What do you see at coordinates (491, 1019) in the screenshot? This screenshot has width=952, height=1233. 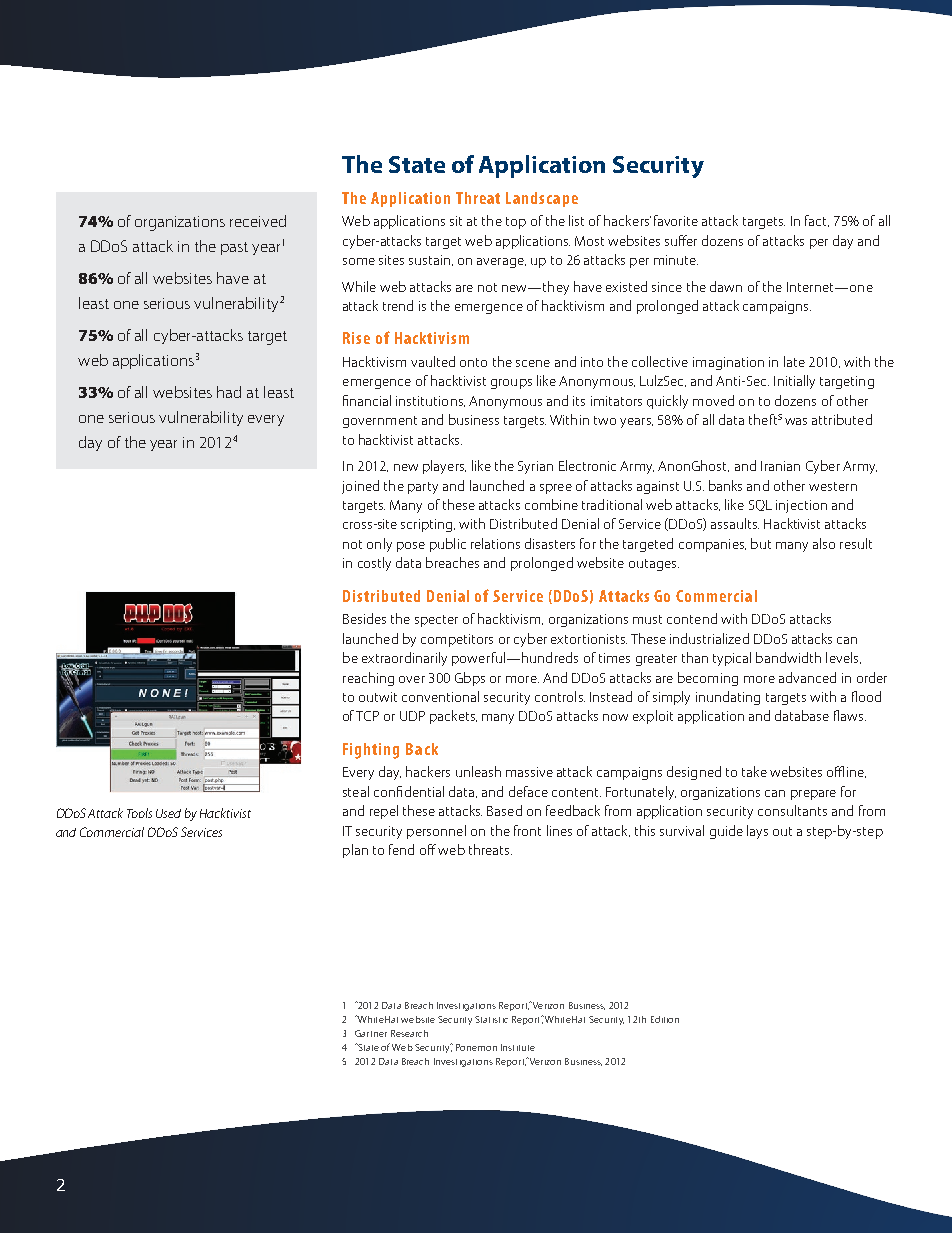 I see `Statistic` at bounding box center [491, 1019].
